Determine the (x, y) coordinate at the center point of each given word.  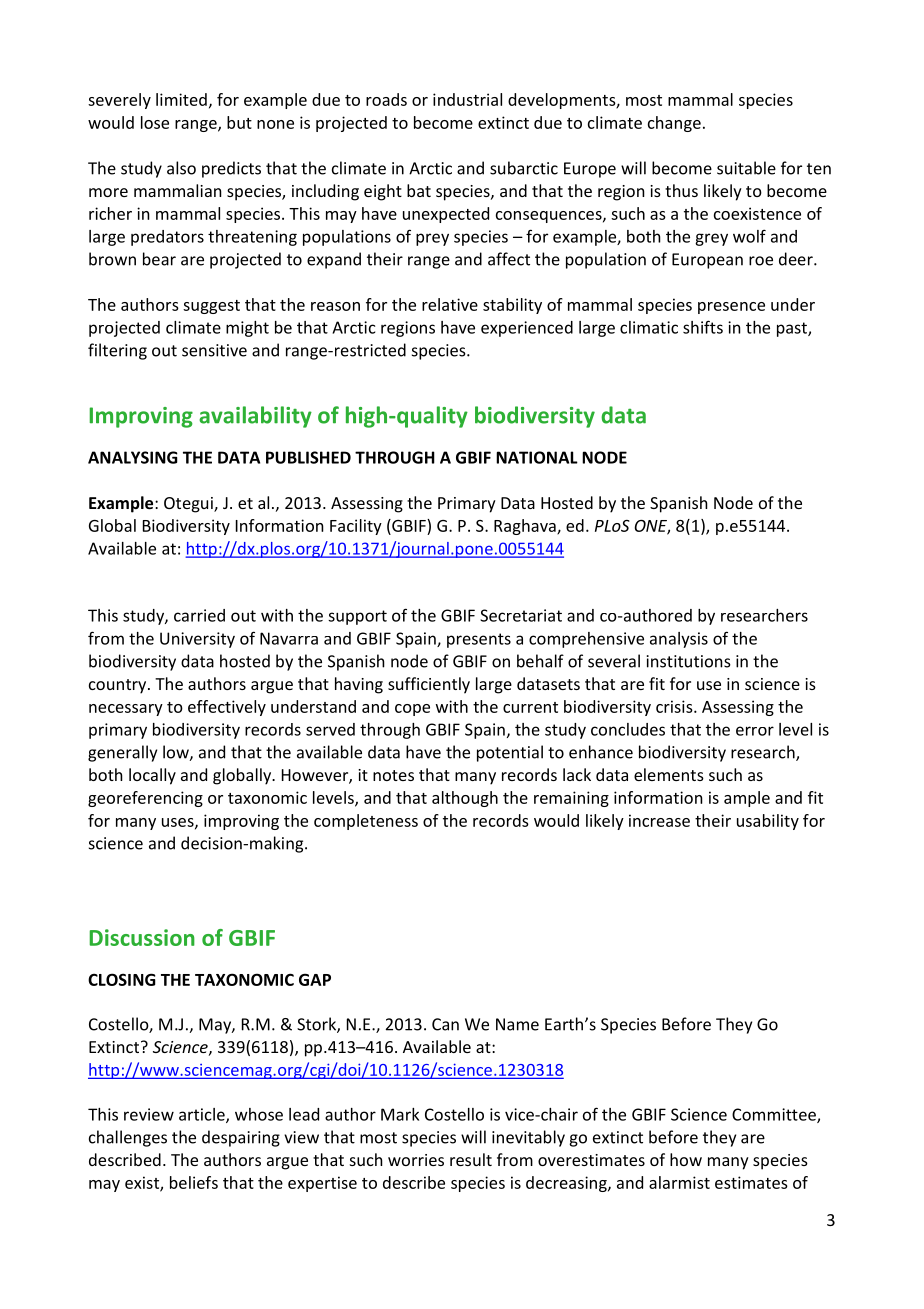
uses (179, 823)
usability (768, 822)
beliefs (194, 1182)
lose (155, 122)
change (674, 124)
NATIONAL (537, 457)
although (465, 799)
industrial (467, 99)
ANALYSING (133, 457)
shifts (703, 327)
